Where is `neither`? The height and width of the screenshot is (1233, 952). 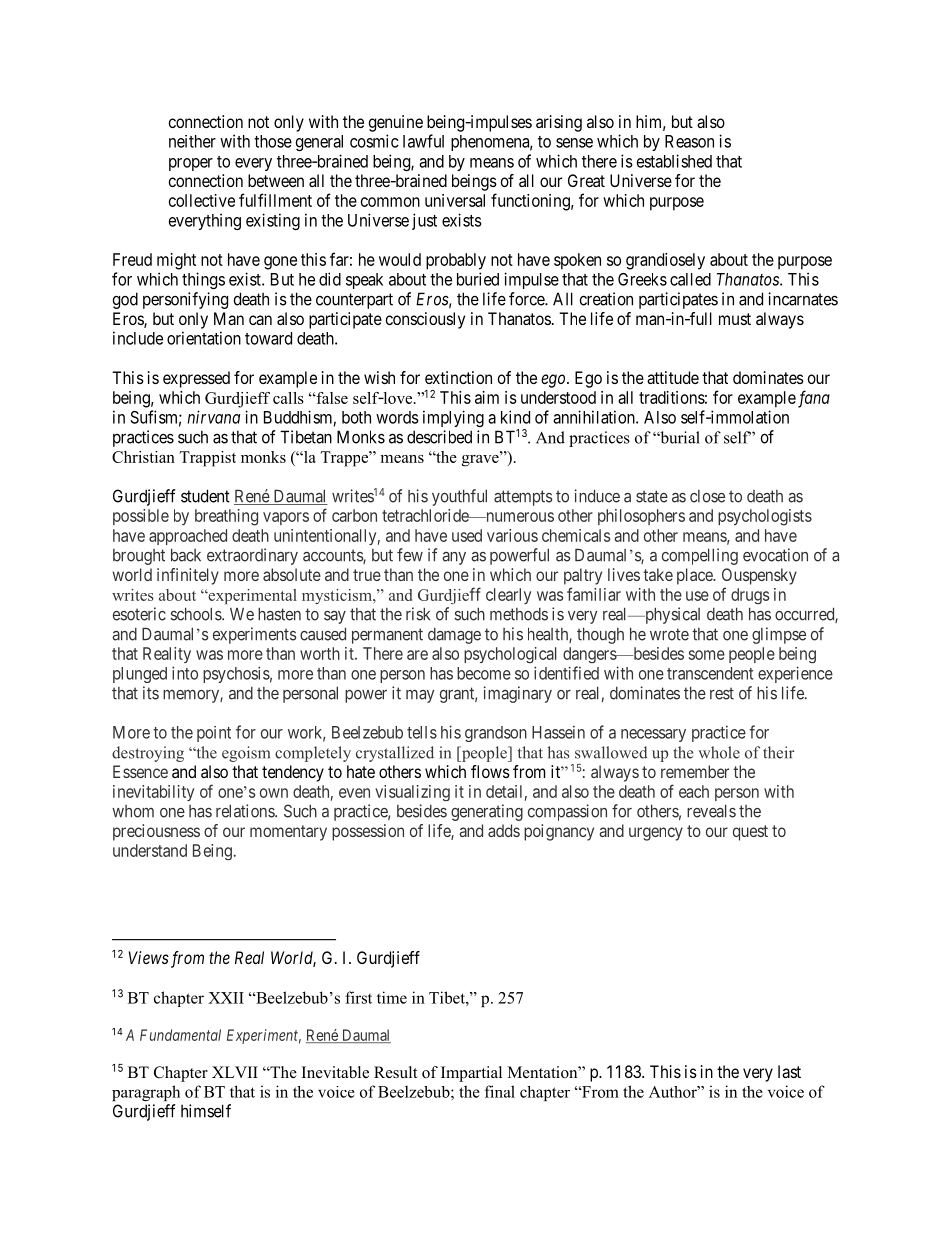
neither is located at coordinates (192, 141).
